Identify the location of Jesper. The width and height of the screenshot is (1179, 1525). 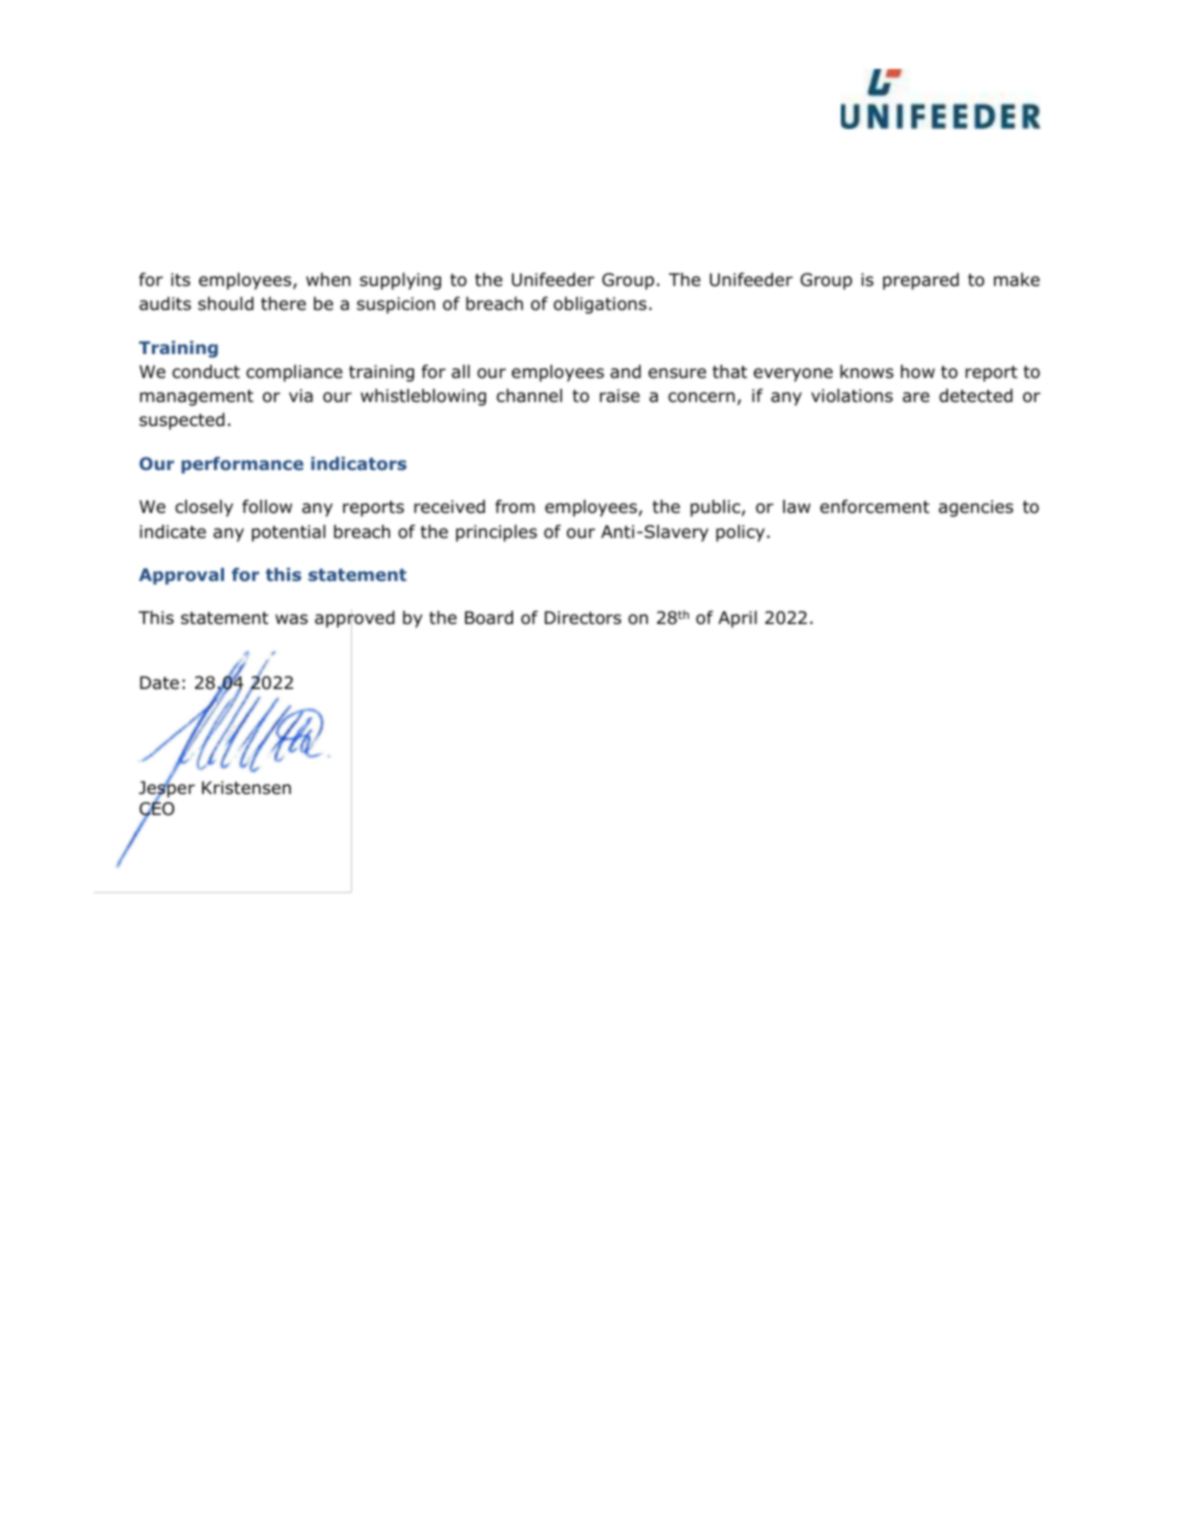
(167, 790).
